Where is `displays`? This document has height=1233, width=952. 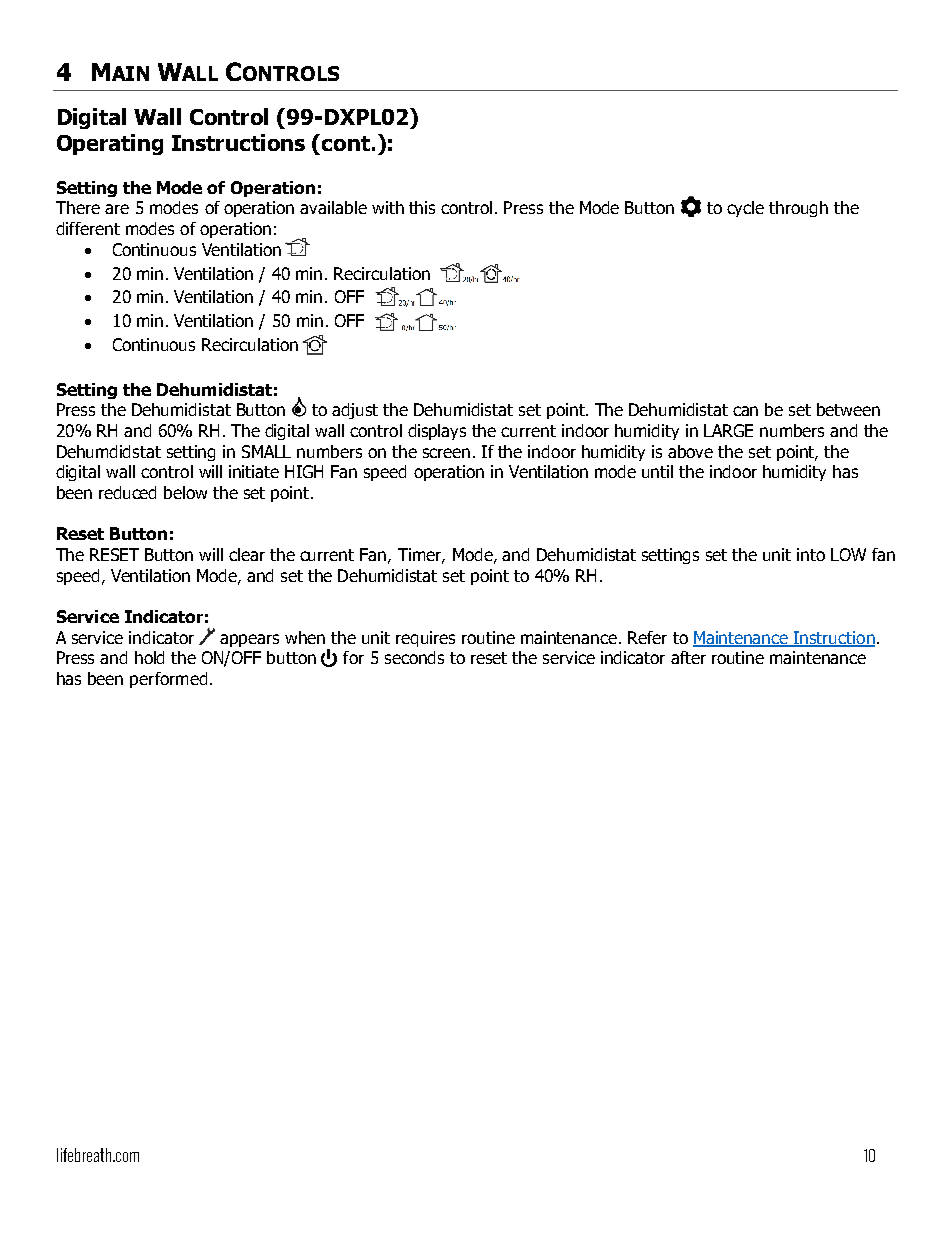 displays is located at coordinates (437, 432).
